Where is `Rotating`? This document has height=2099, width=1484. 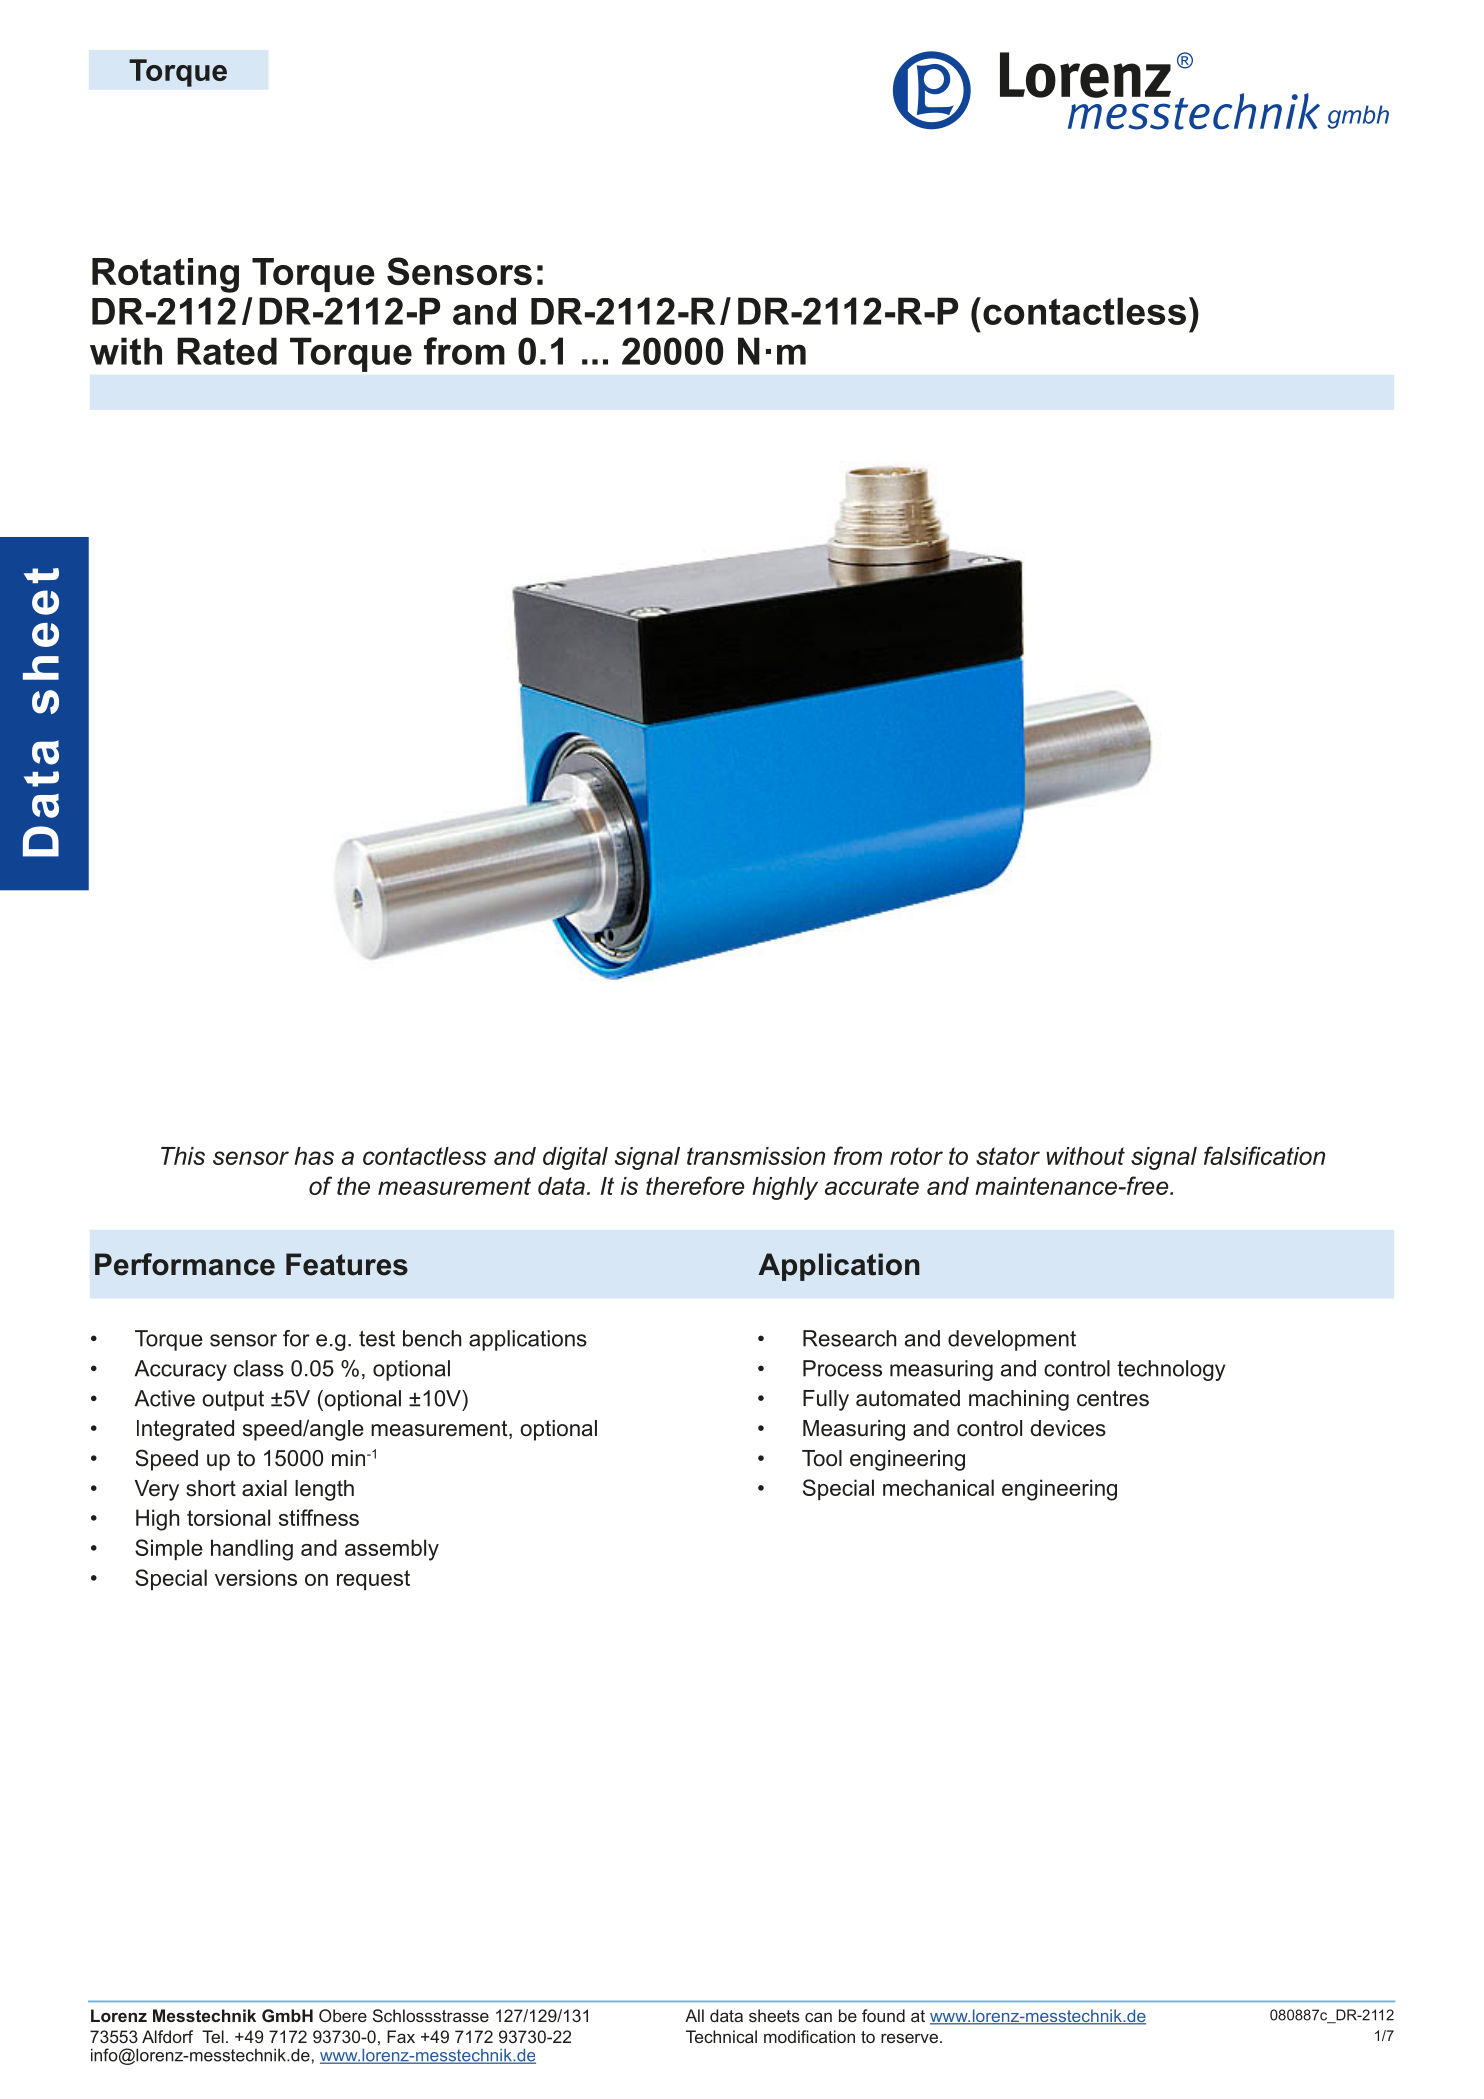
Rotating is located at coordinates (165, 275).
